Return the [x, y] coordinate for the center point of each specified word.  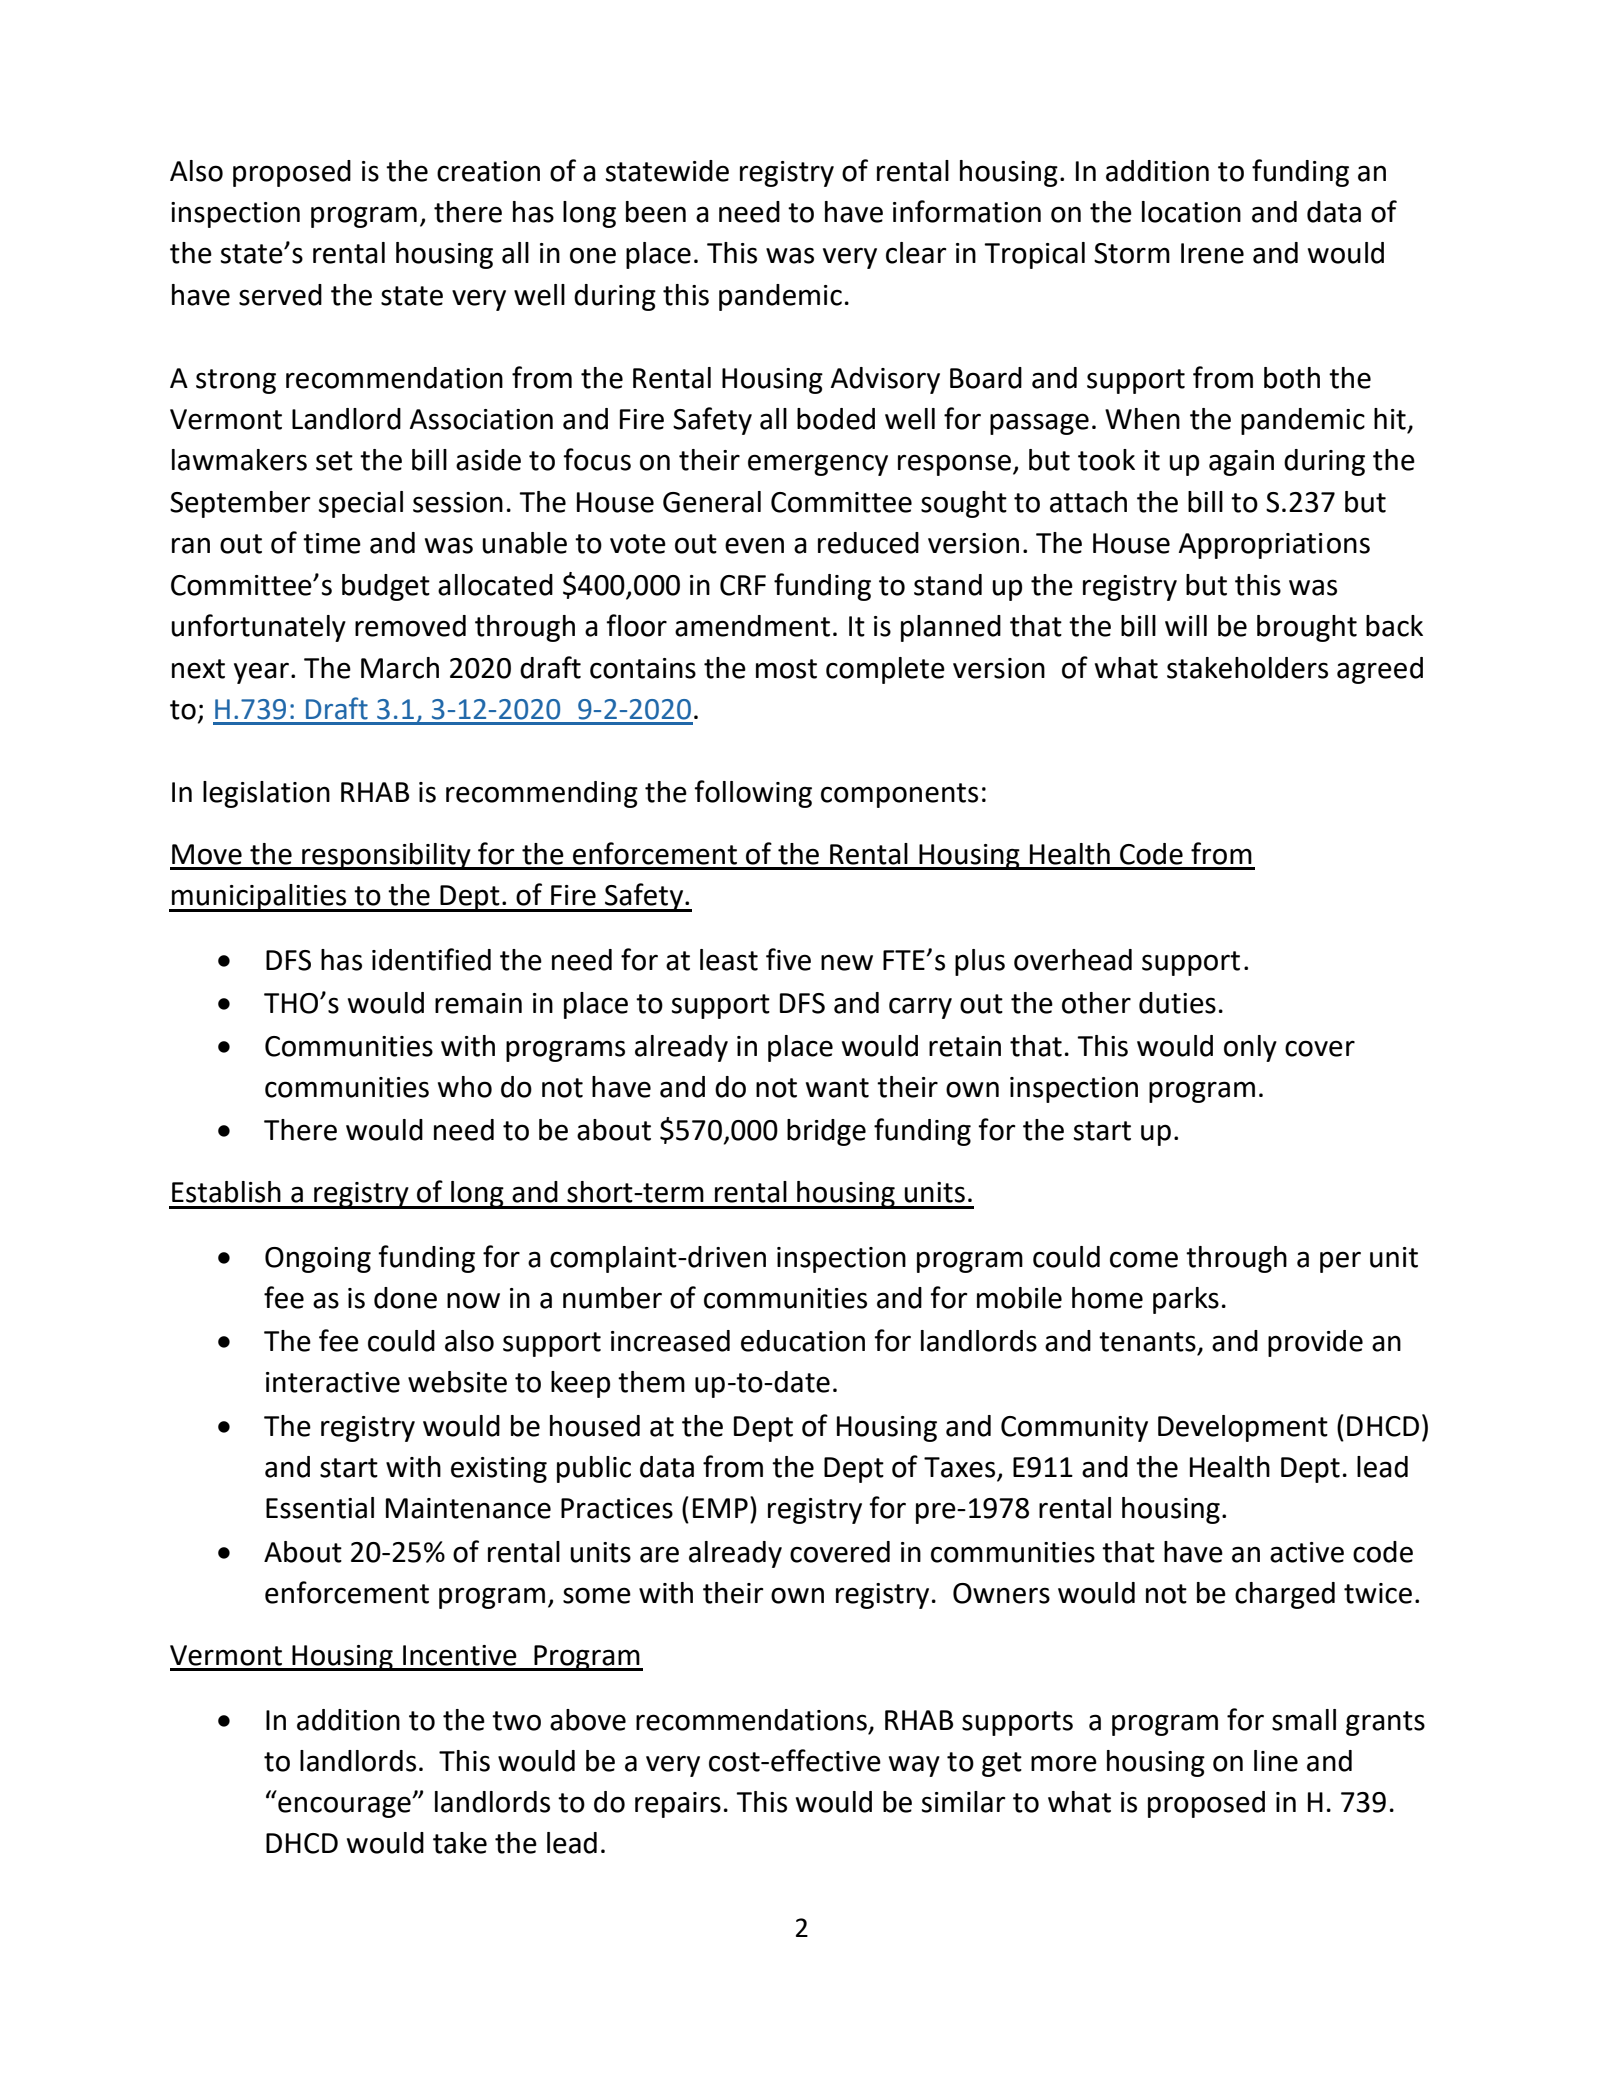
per [1340, 1262]
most [786, 669]
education [803, 1341]
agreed [1380, 670]
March [400, 668]
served [280, 295]
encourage [345, 1807]
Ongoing [318, 1260]
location [1191, 212]
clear [916, 253]
